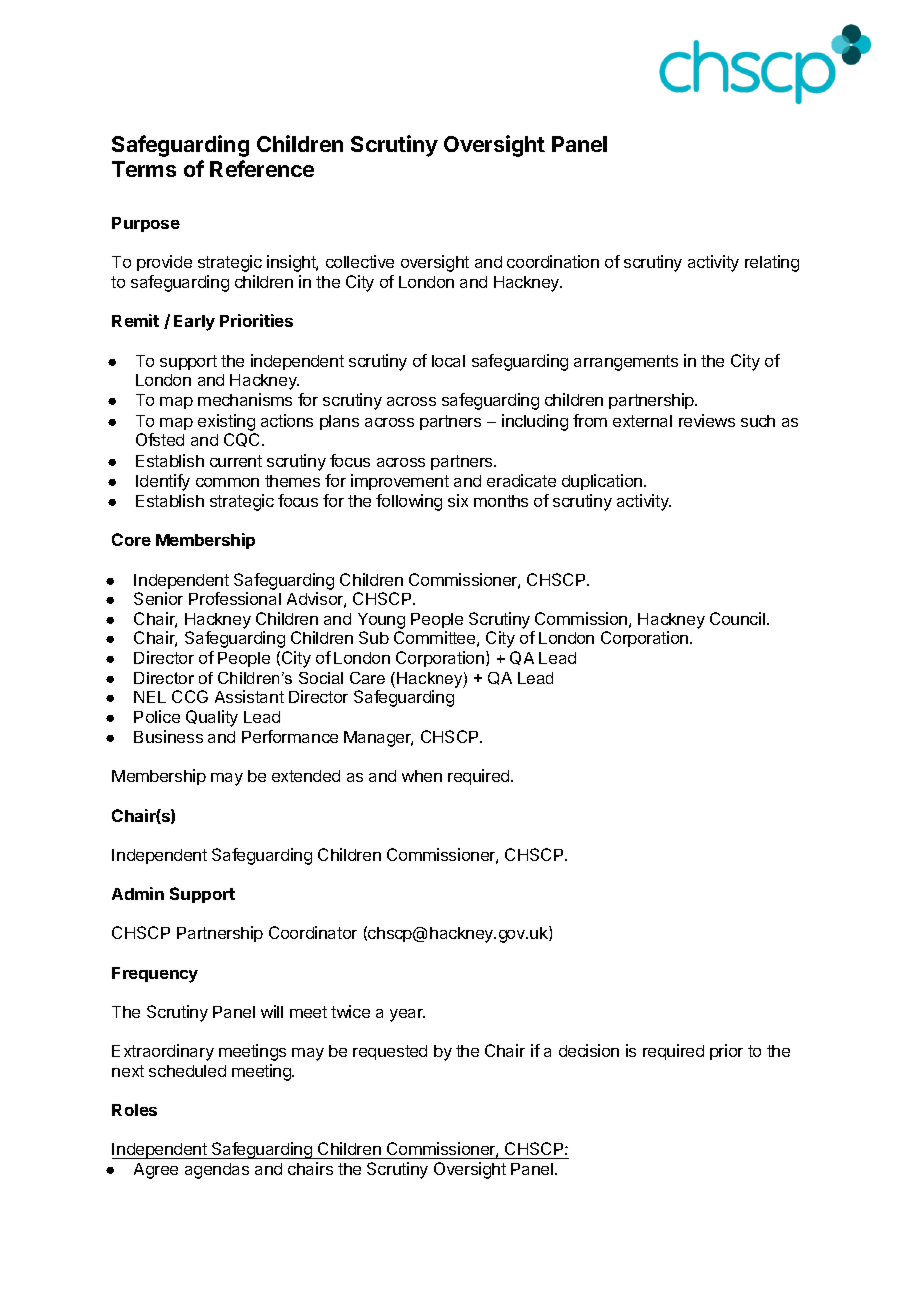 This screenshot has height=1307, width=924. Describe the element at coordinates (737, 618) in the screenshot. I see `Council` at that location.
